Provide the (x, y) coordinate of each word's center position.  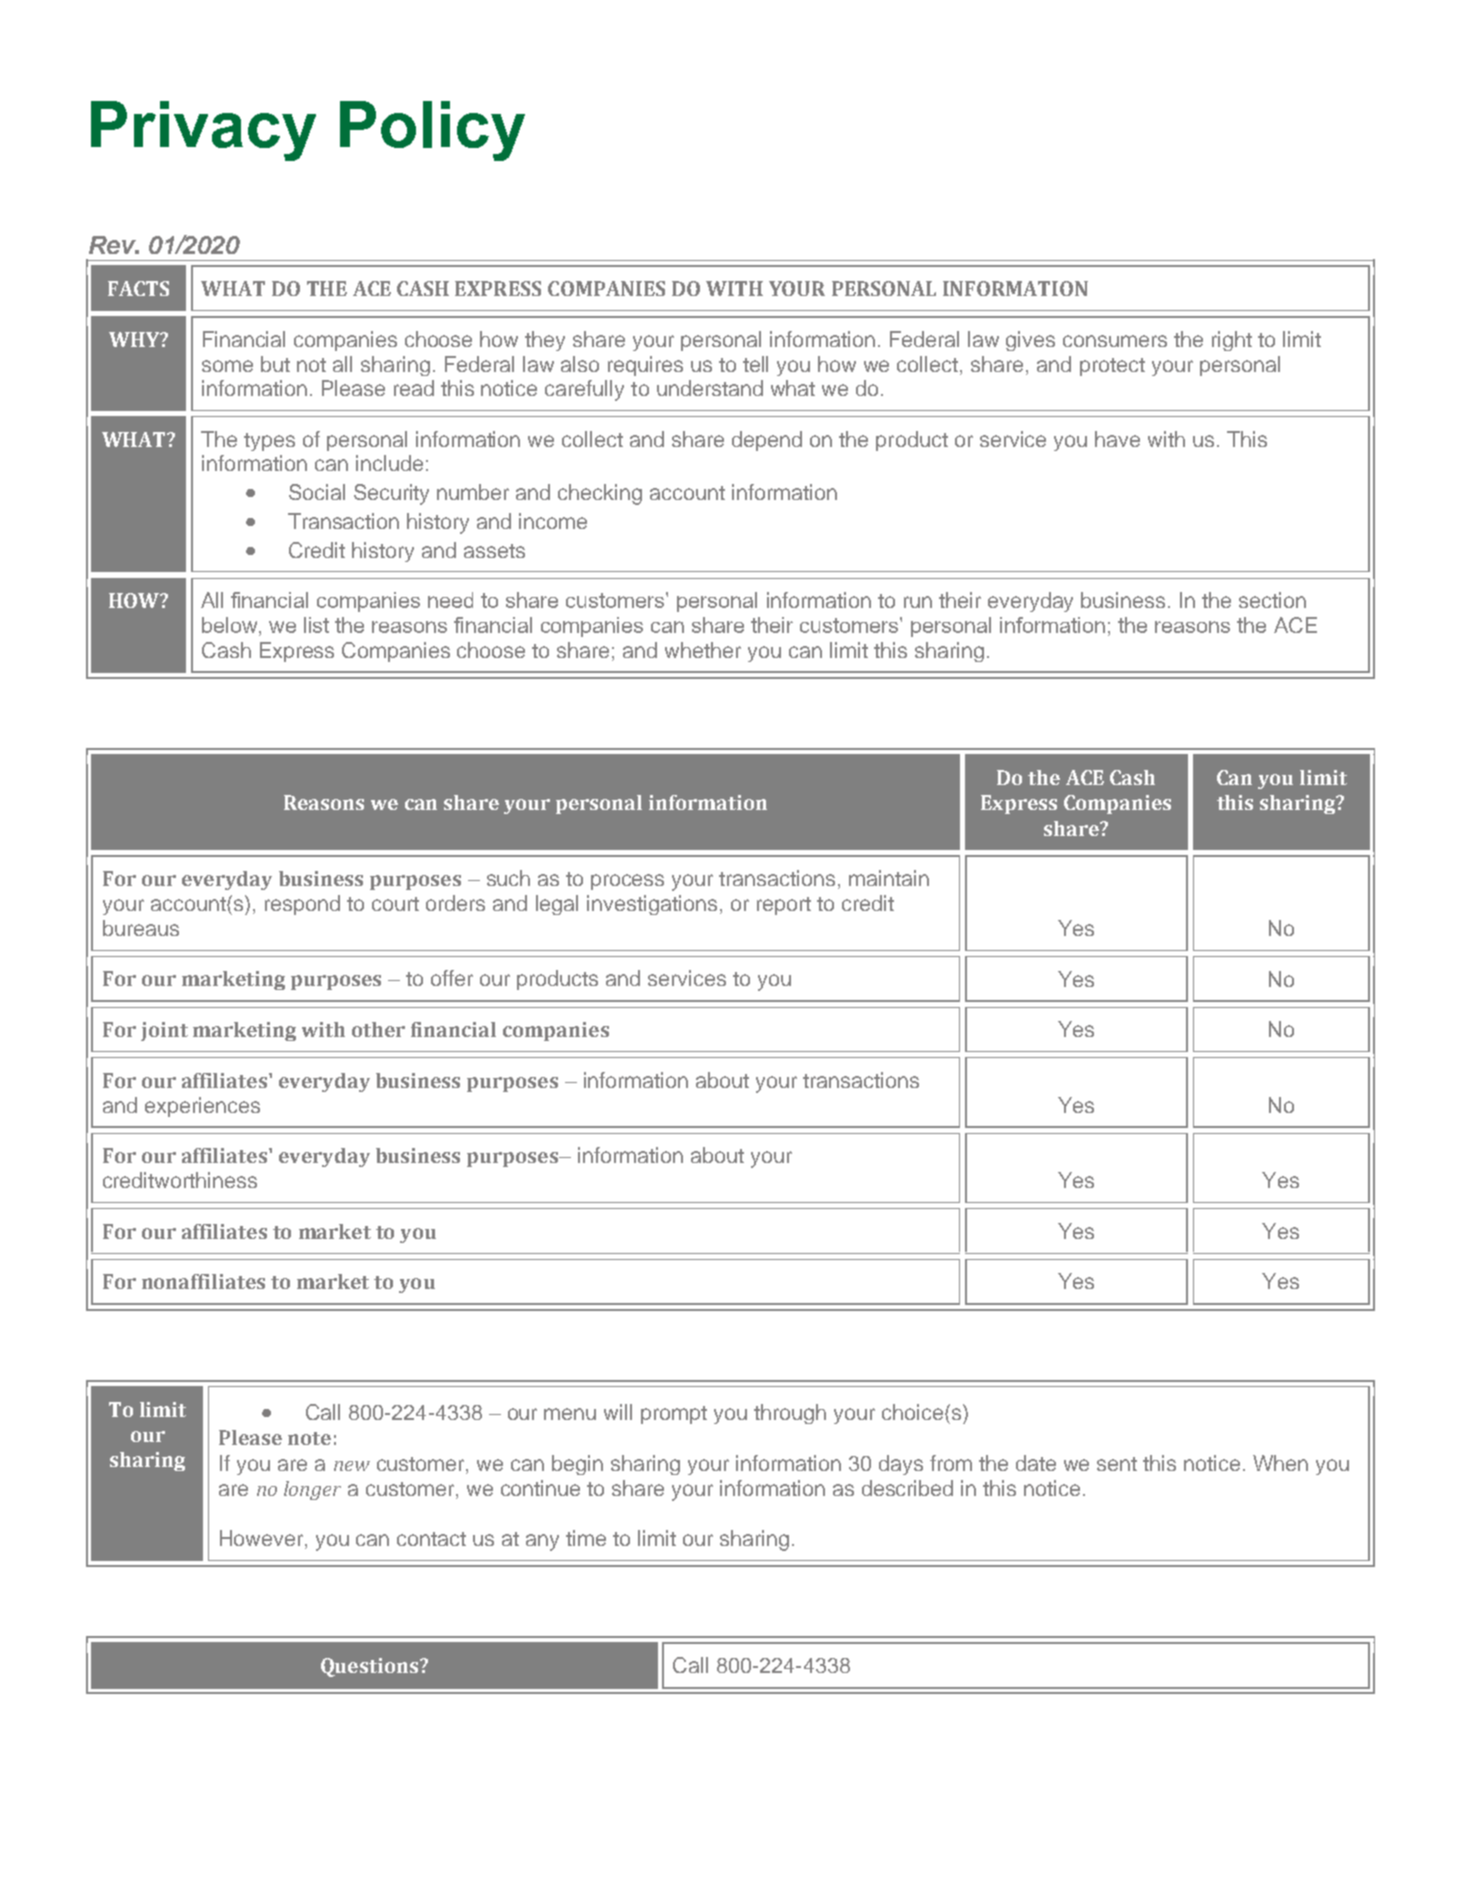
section (1272, 600)
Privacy (203, 131)
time (586, 1538)
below (231, 625)
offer (452, 978)
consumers (1115, 341)
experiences (202, 1107)
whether (703, 650)
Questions (371, 1667)
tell (755, 364)
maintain (889, 878)
